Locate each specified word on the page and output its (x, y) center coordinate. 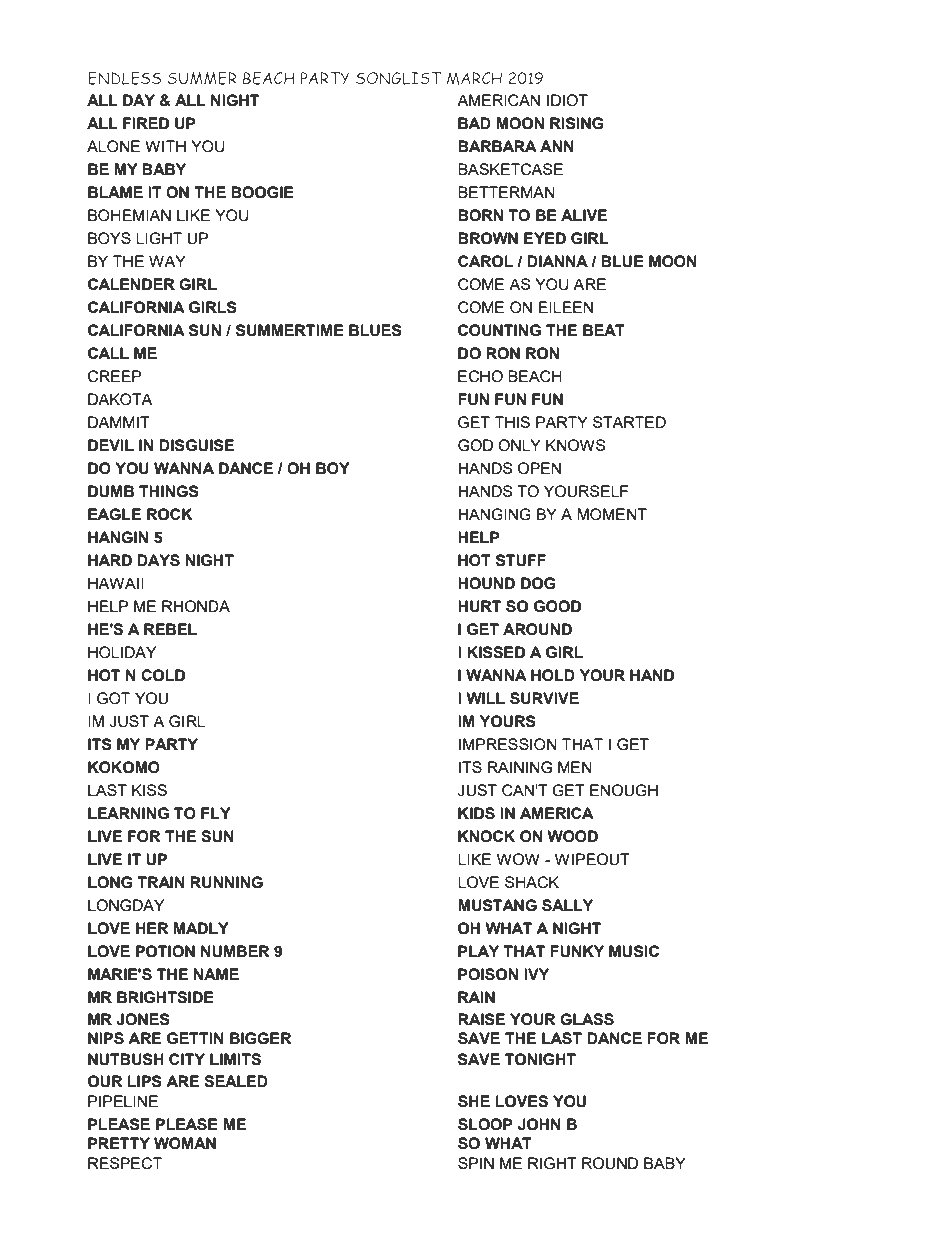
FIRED (146, 123)
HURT (479, 606)
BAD (474, 123)
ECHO (480, 376)
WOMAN (185, 1143)
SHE (474, 1101)
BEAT (604, 330)
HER (152, 928)
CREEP (115, 376)
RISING (576, 123)
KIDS (476, 813)
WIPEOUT (592, 859)
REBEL (170, 629)
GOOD (557, 606)
